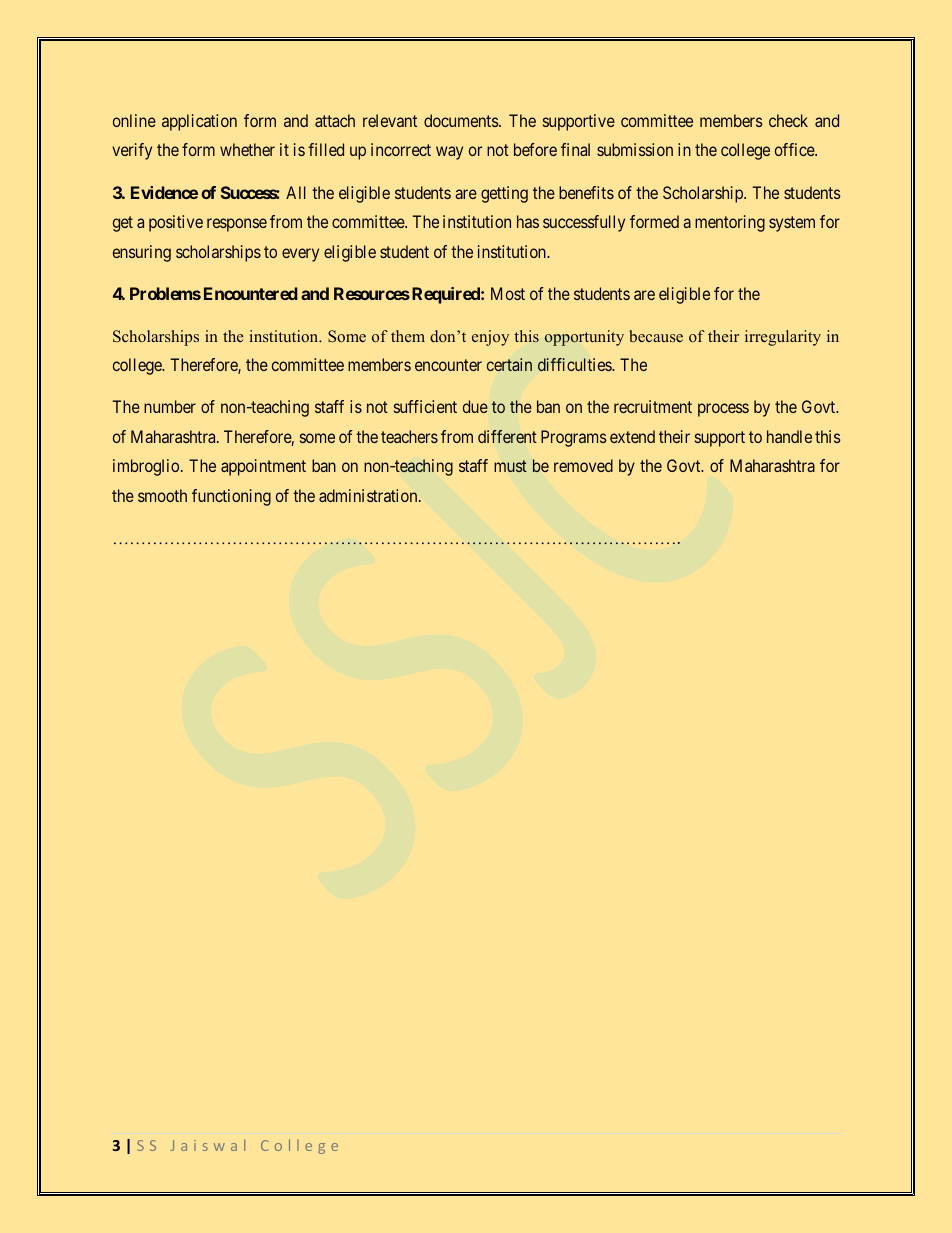 This screenshot has height=1233, width=952. I want to click on functioning, so click(231, 497).
